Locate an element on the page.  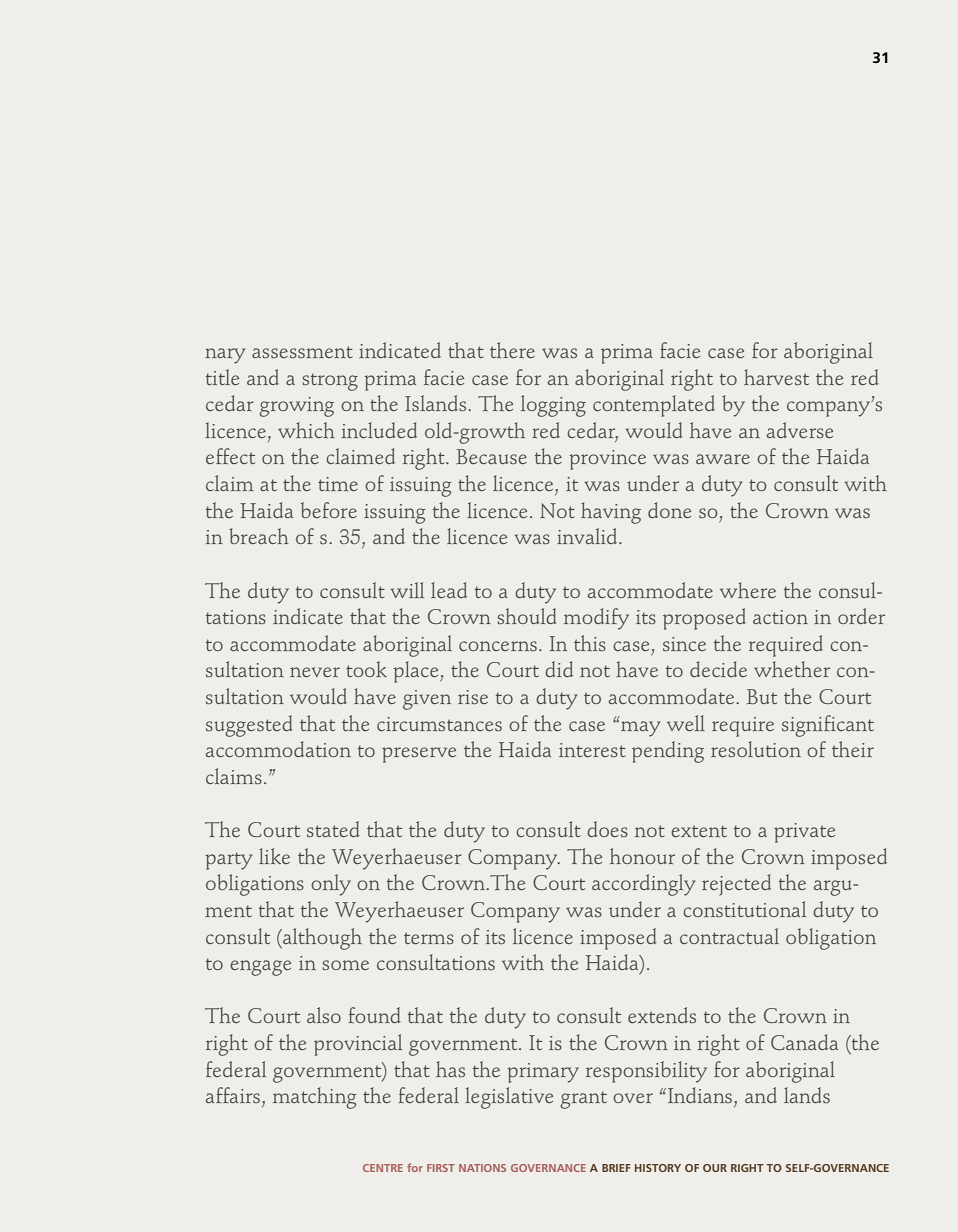
Indians is located at coordinates (701, 1095).
